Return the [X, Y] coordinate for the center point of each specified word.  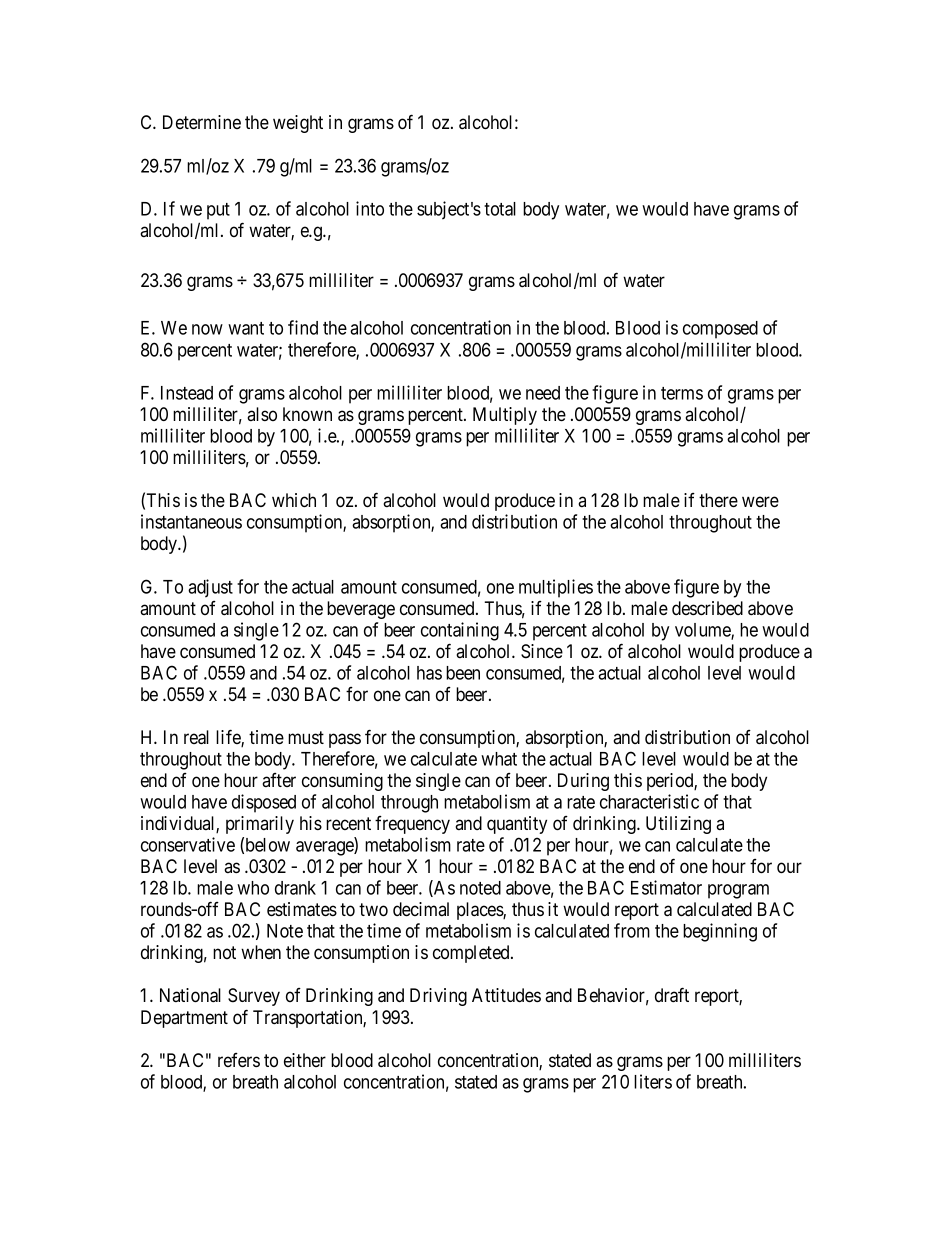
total [500, 209]
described [707, 608]
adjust [210, 588]
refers [239, 1060]
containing [460, 631]
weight [298, 124]
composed [720, 330]
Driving [438, 997]
